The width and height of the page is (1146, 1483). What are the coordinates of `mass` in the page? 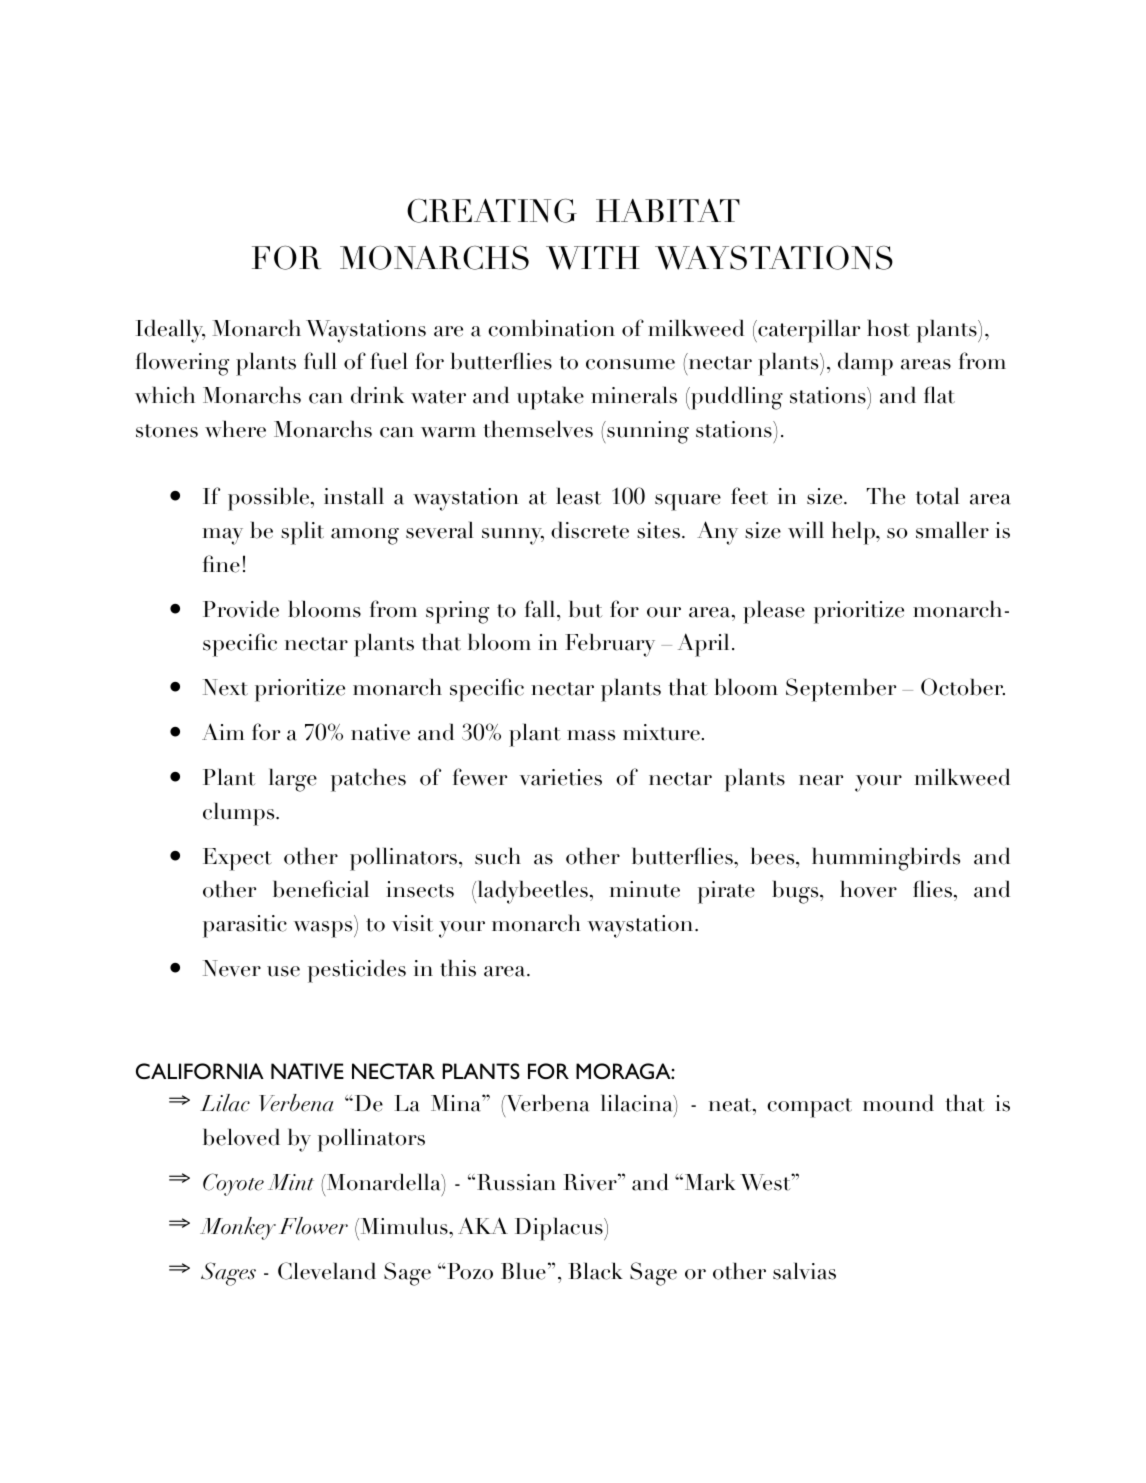 It's located at (591, 735).
